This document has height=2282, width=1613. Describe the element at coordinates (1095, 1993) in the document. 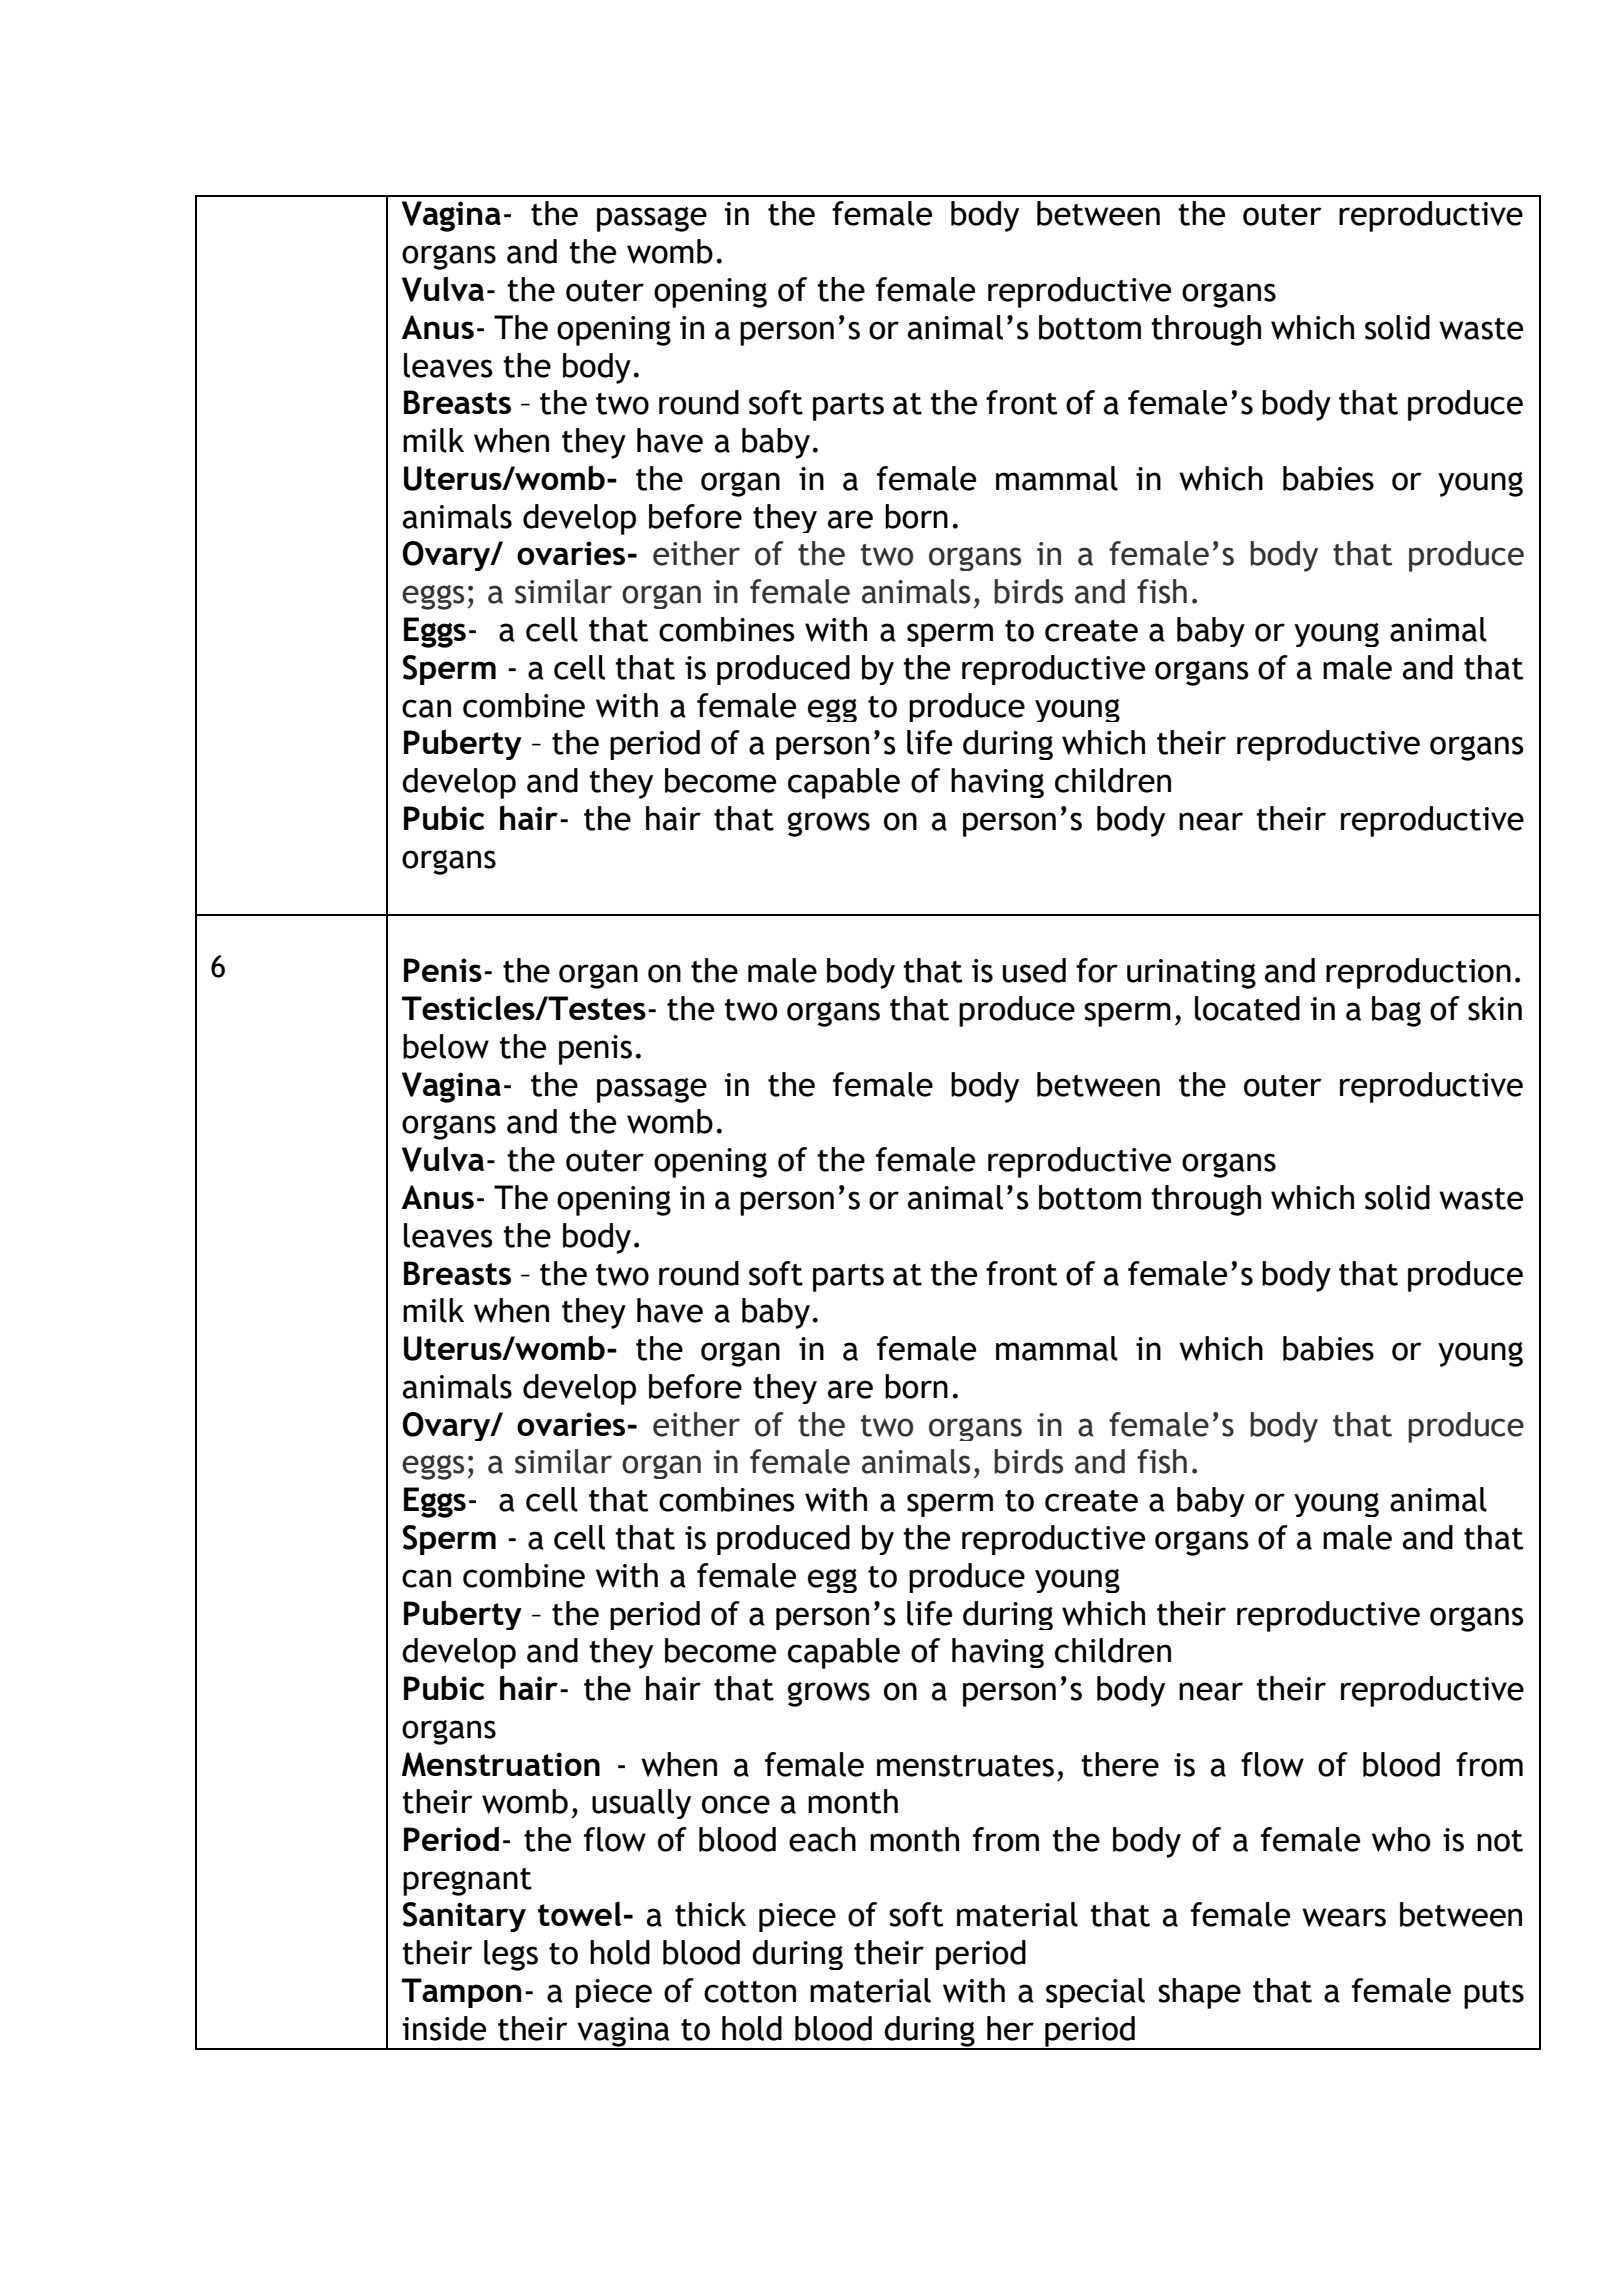

I see `special` at that location.
